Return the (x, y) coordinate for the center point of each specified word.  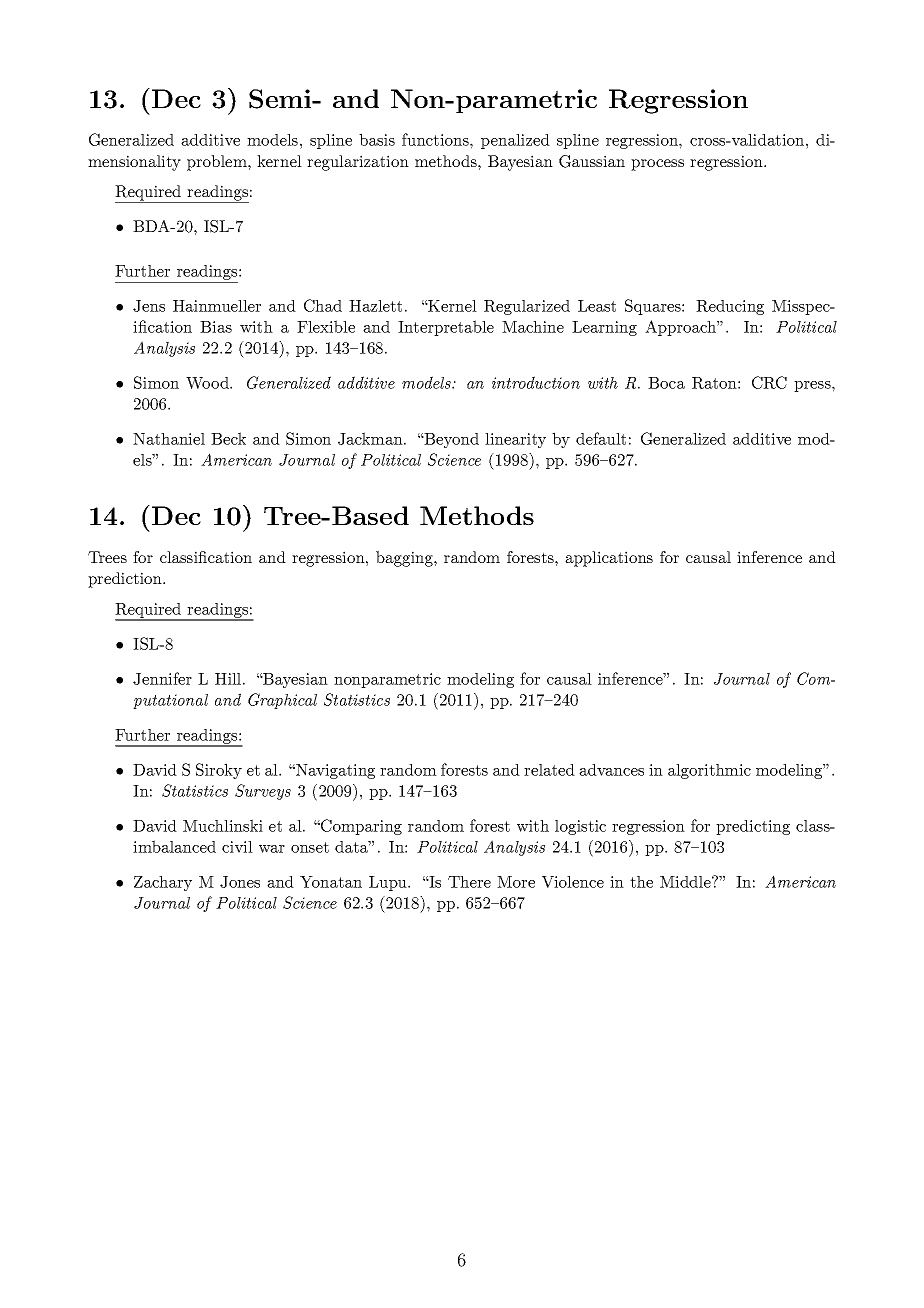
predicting (753, 827)
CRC (769, 382)
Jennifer (162, 678)
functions (436, 139)
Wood (208, 383)
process (657, 165)
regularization (358, 163)
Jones (240, 882)
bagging (405, 559)
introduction (536, 382)
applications (609, 559)
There (469, 882)
